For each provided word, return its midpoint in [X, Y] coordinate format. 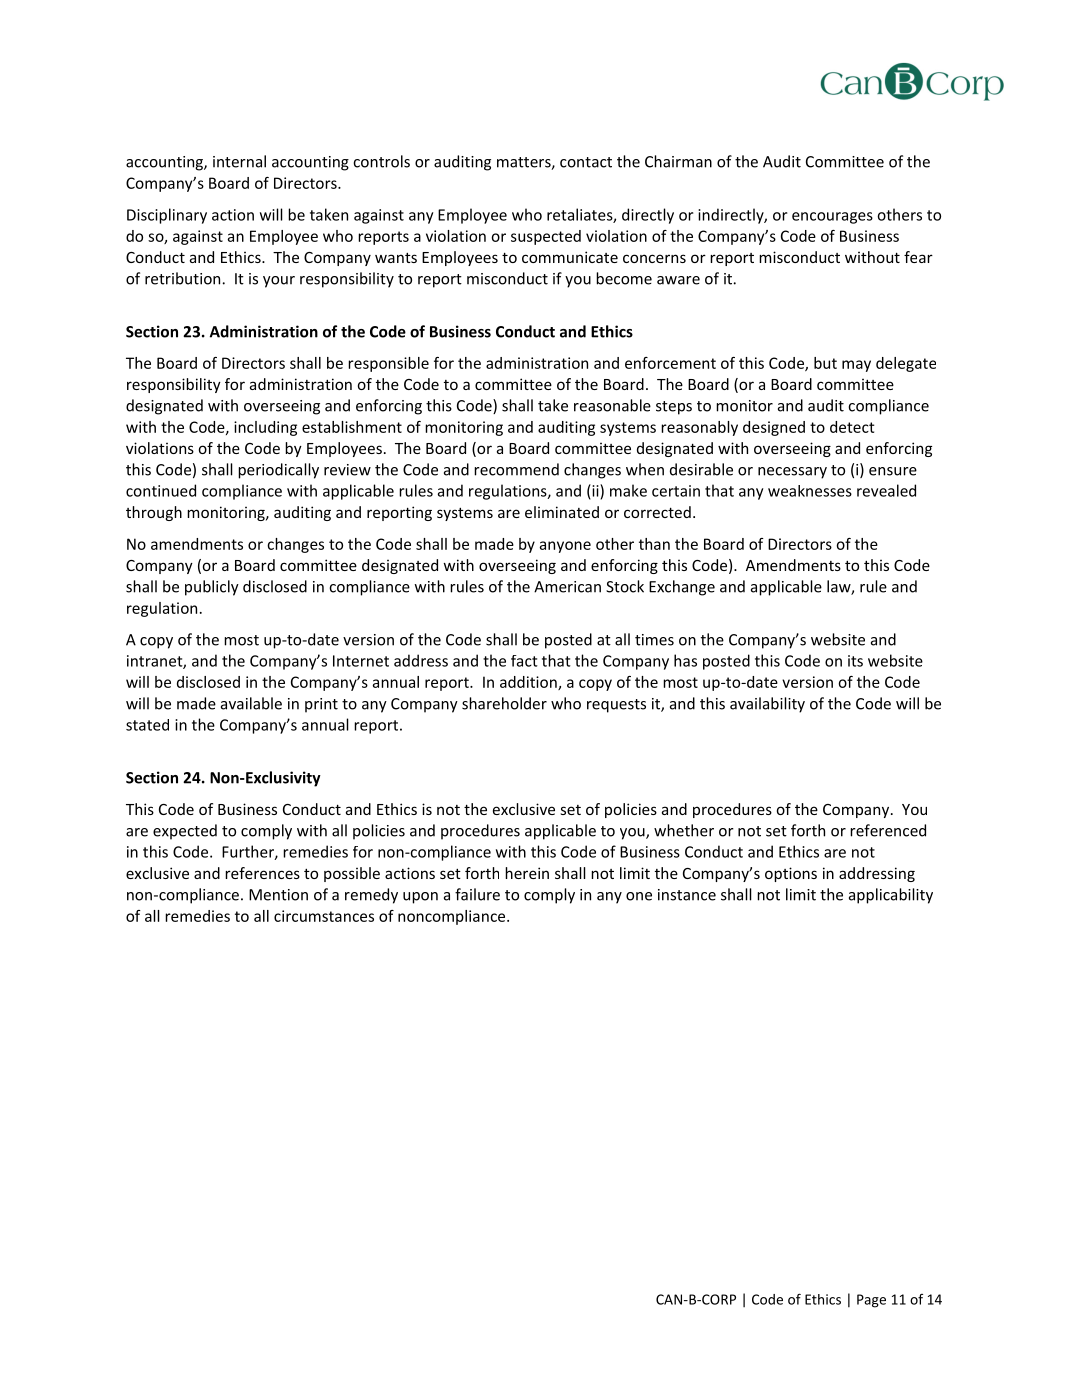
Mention [278, 895]
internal [239, 161]
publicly [212, 588]
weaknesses [810, 491]
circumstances [324, 916]
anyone [565, 547]
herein [527, 873]
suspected [546, 237]
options [791, 874]
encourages [832, 218]
